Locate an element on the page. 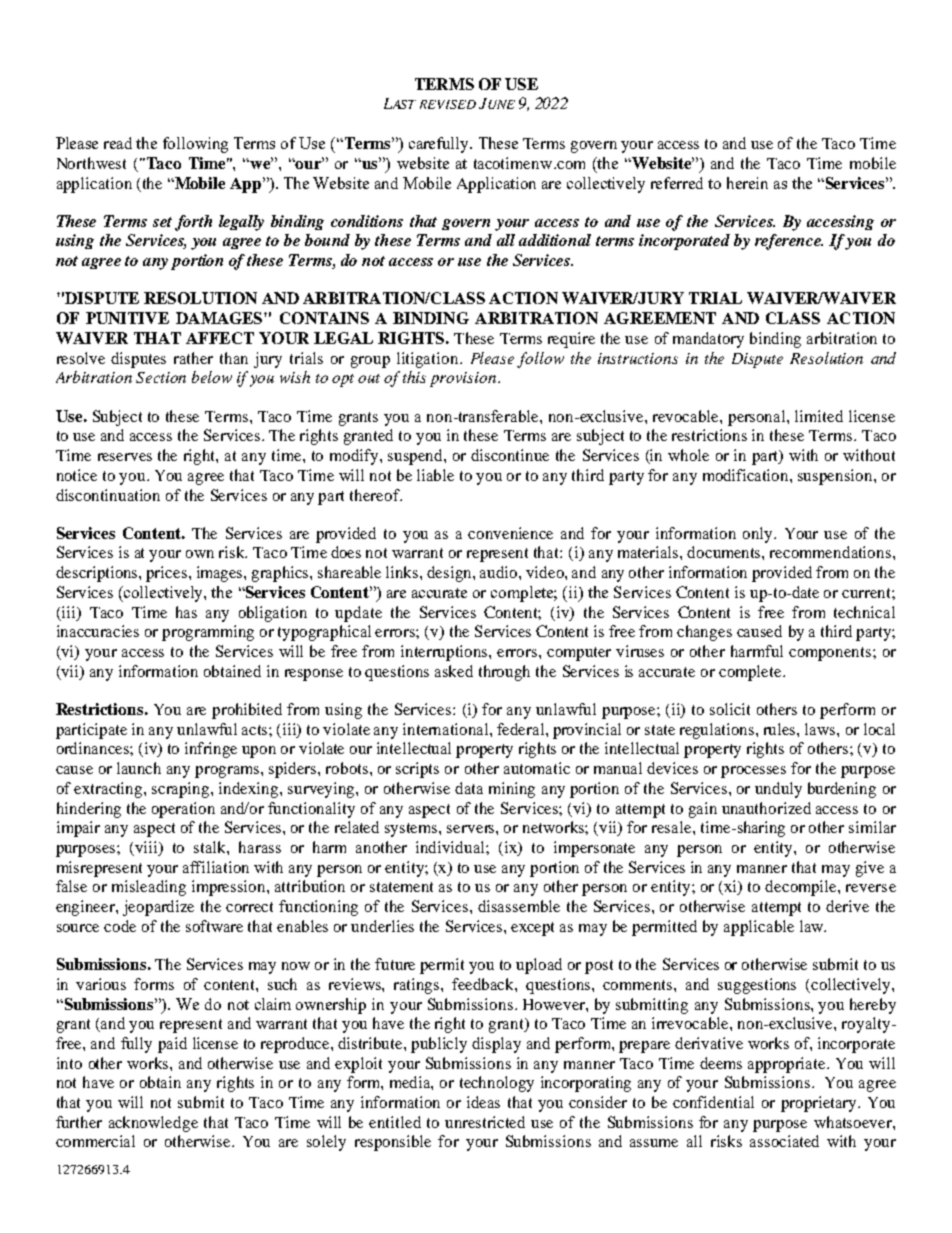 The height and width of the page is (1233, 952). prices is located at coordinates (166, 574).
